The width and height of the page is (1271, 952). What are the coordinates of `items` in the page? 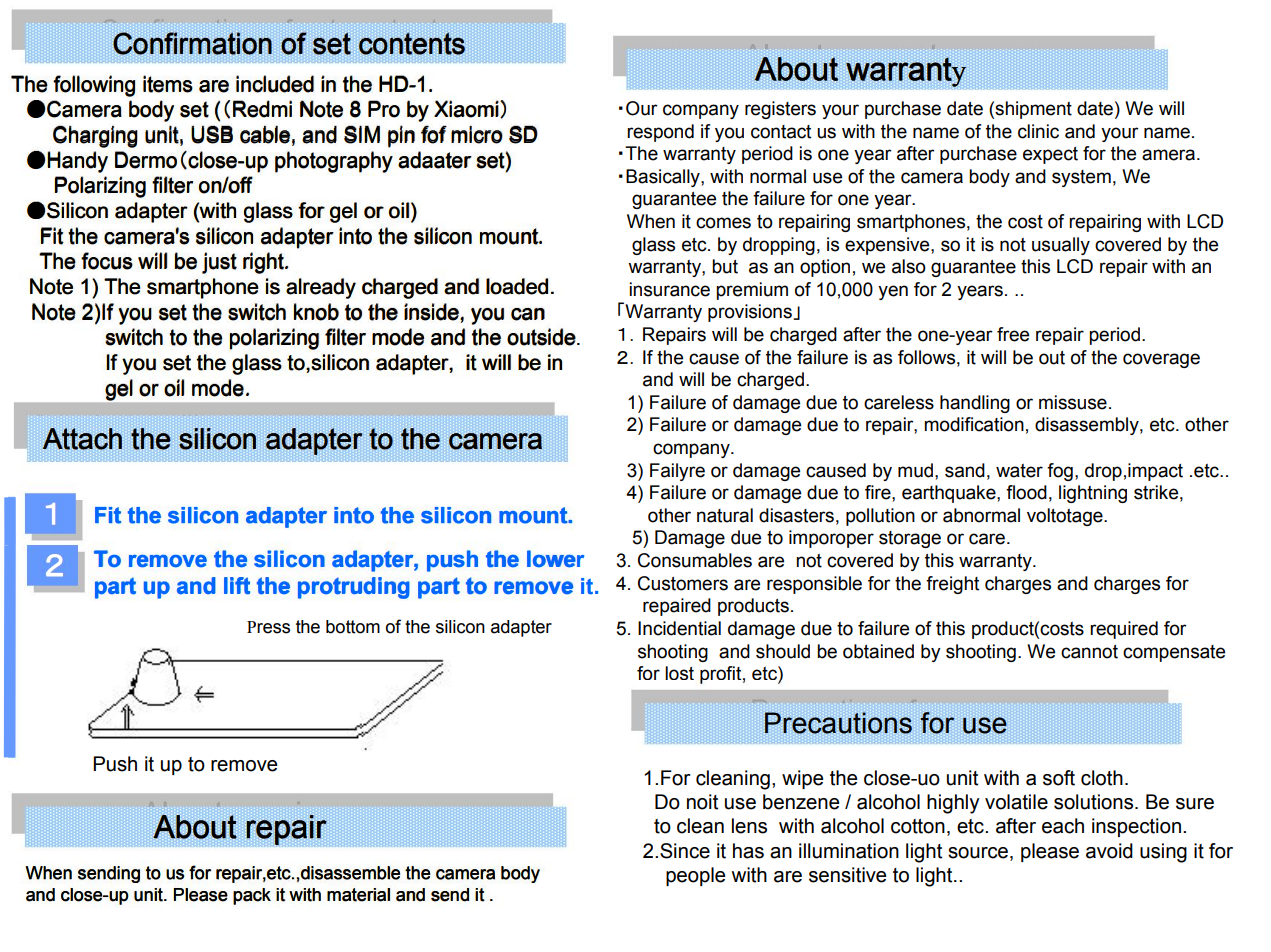 It's located at (168, 84).
